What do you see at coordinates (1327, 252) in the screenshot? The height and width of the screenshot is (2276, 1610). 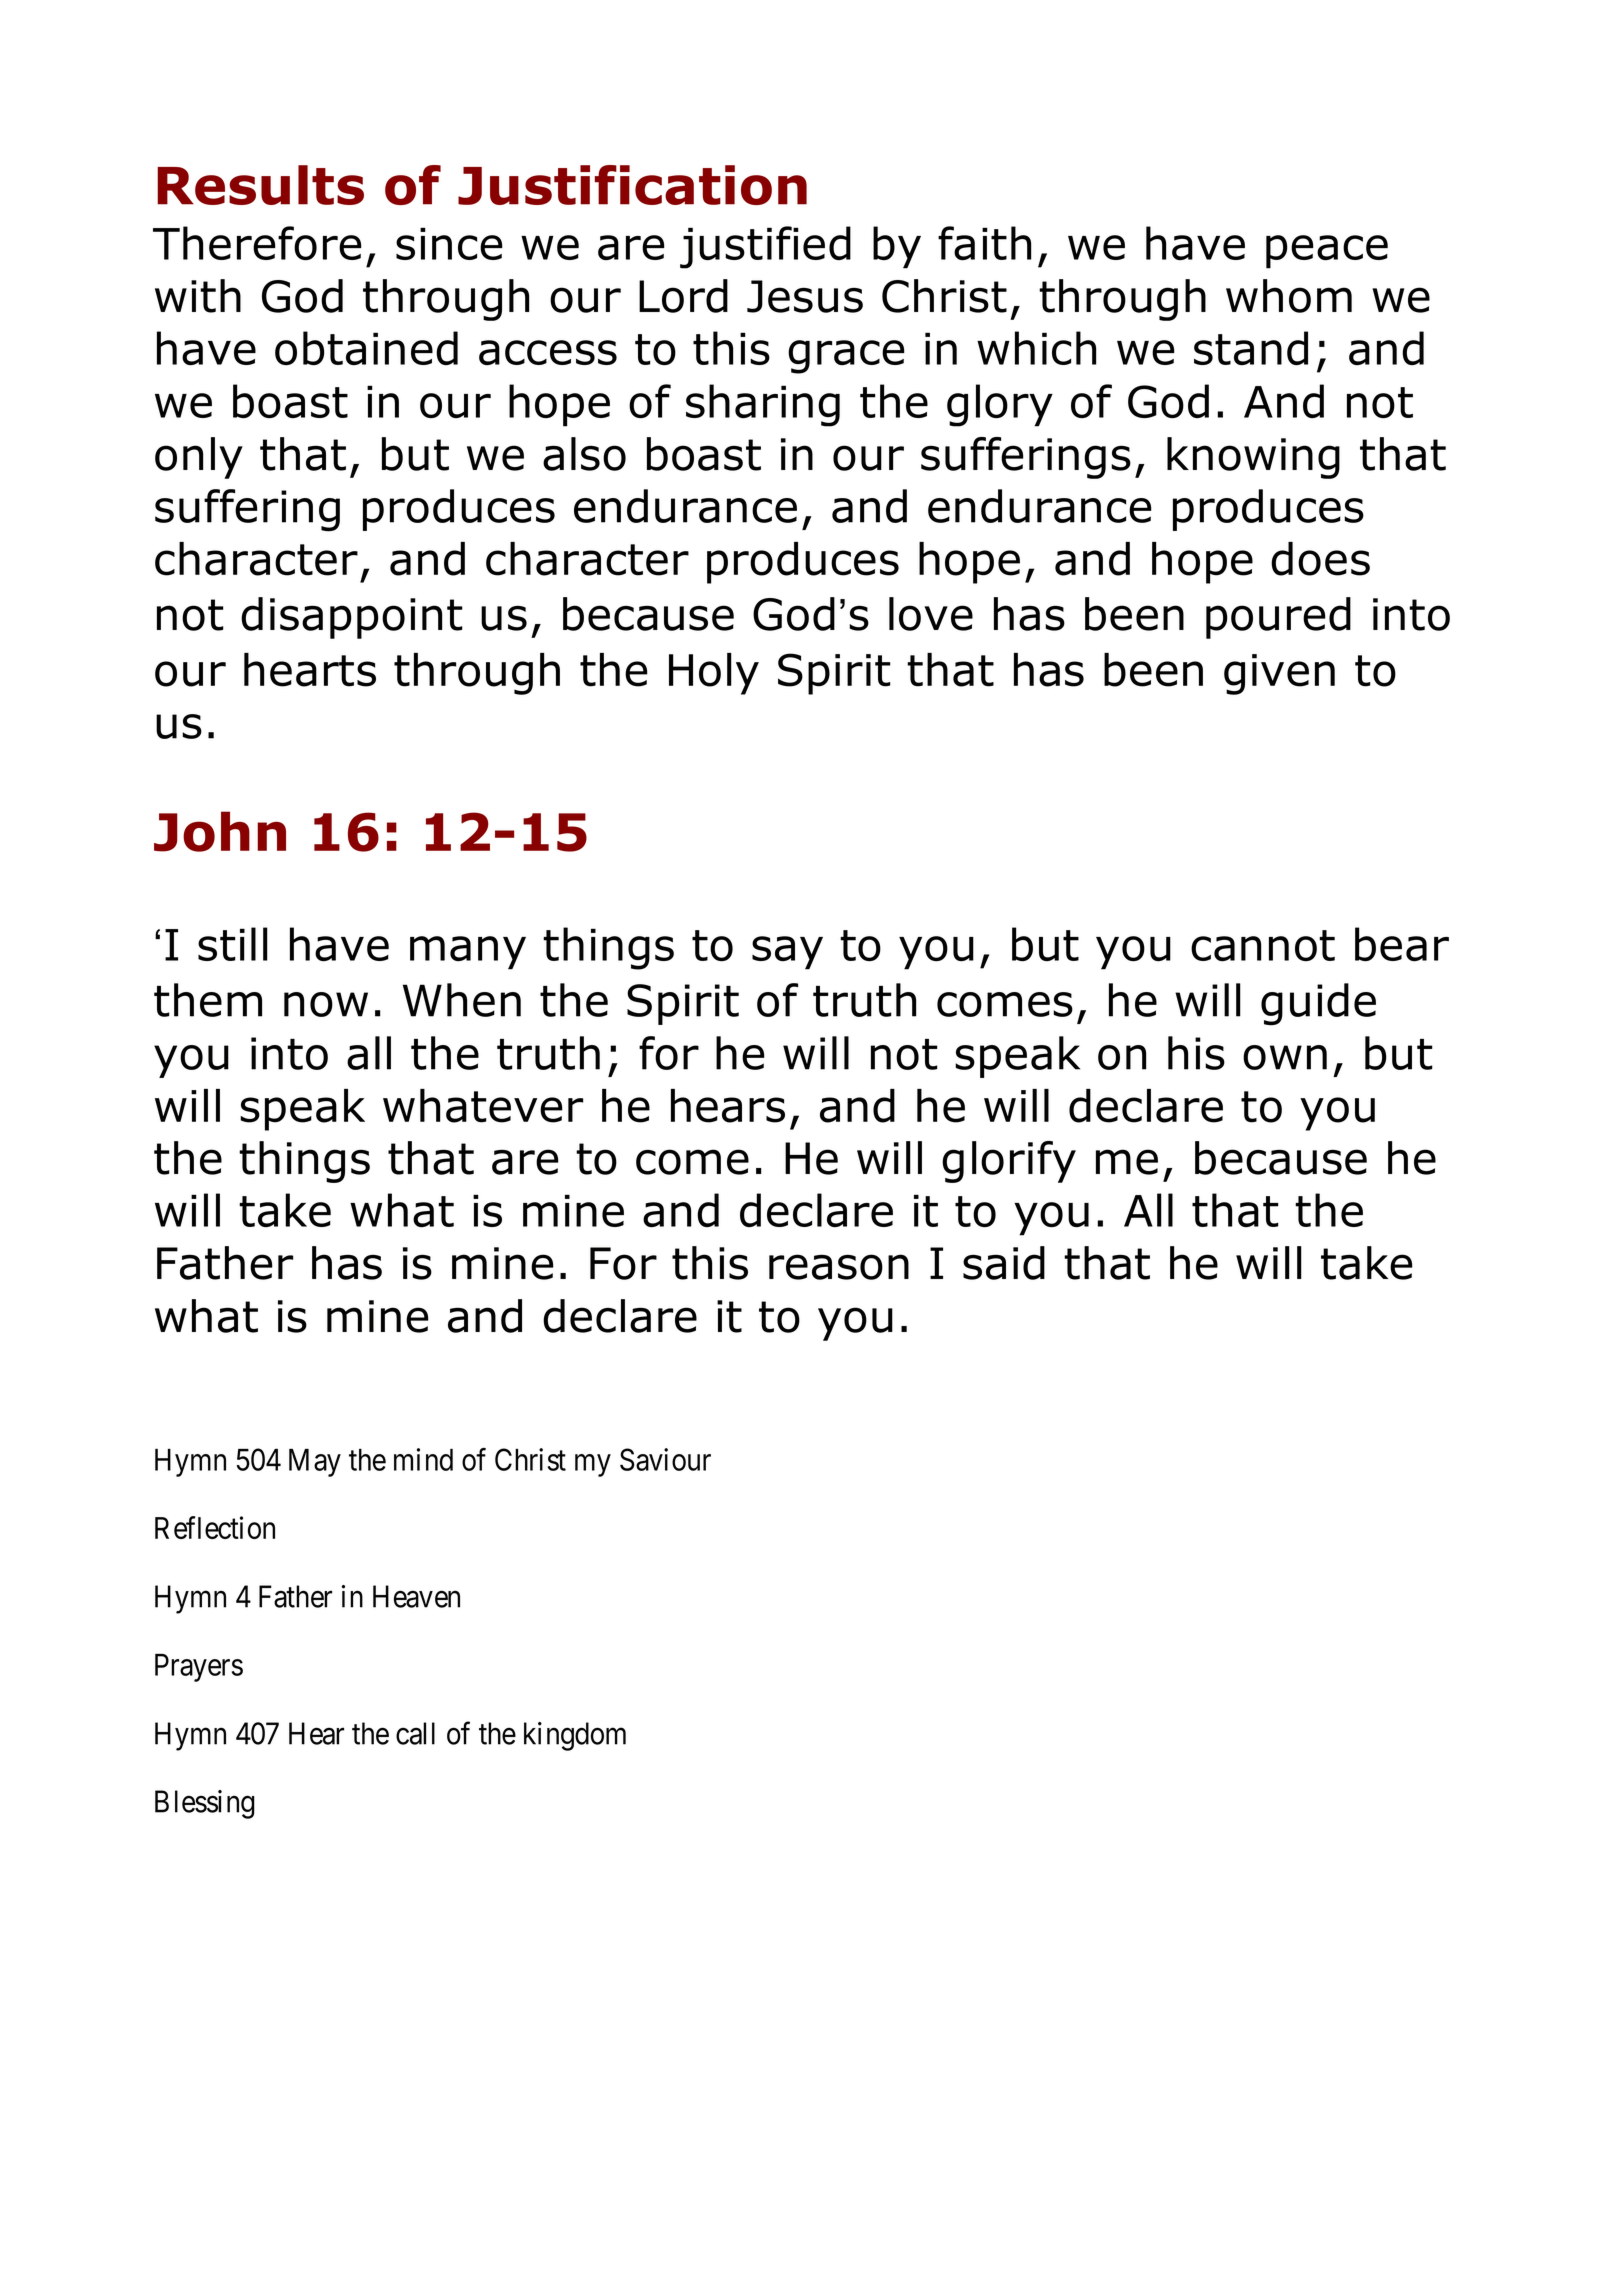 I see `peace` at bounding box center [1327, 252].
